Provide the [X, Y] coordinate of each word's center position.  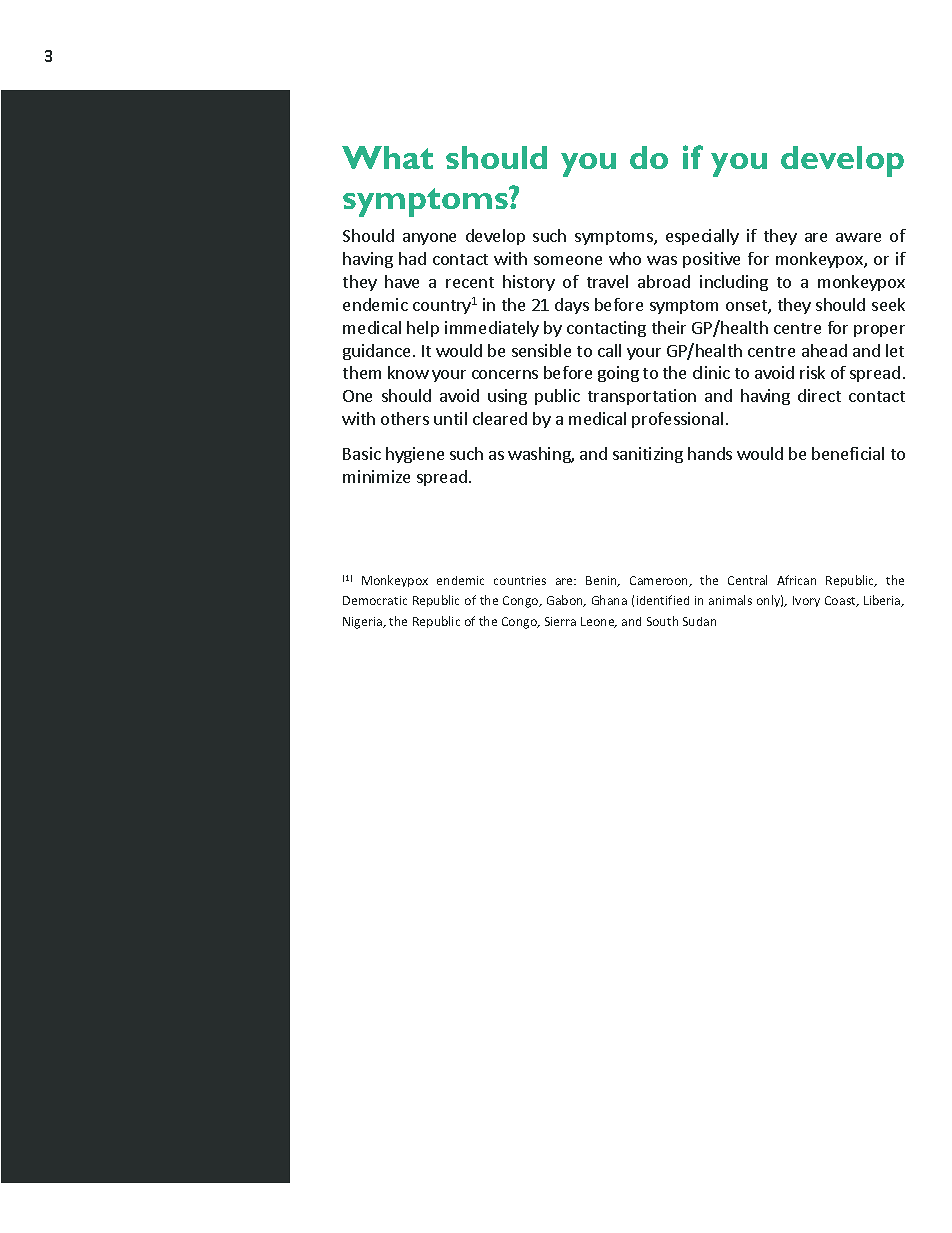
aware [858, 237]
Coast [841, 601]
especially [702, 237]
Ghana [609, 600]
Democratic [375, 600]
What [387, 157]
